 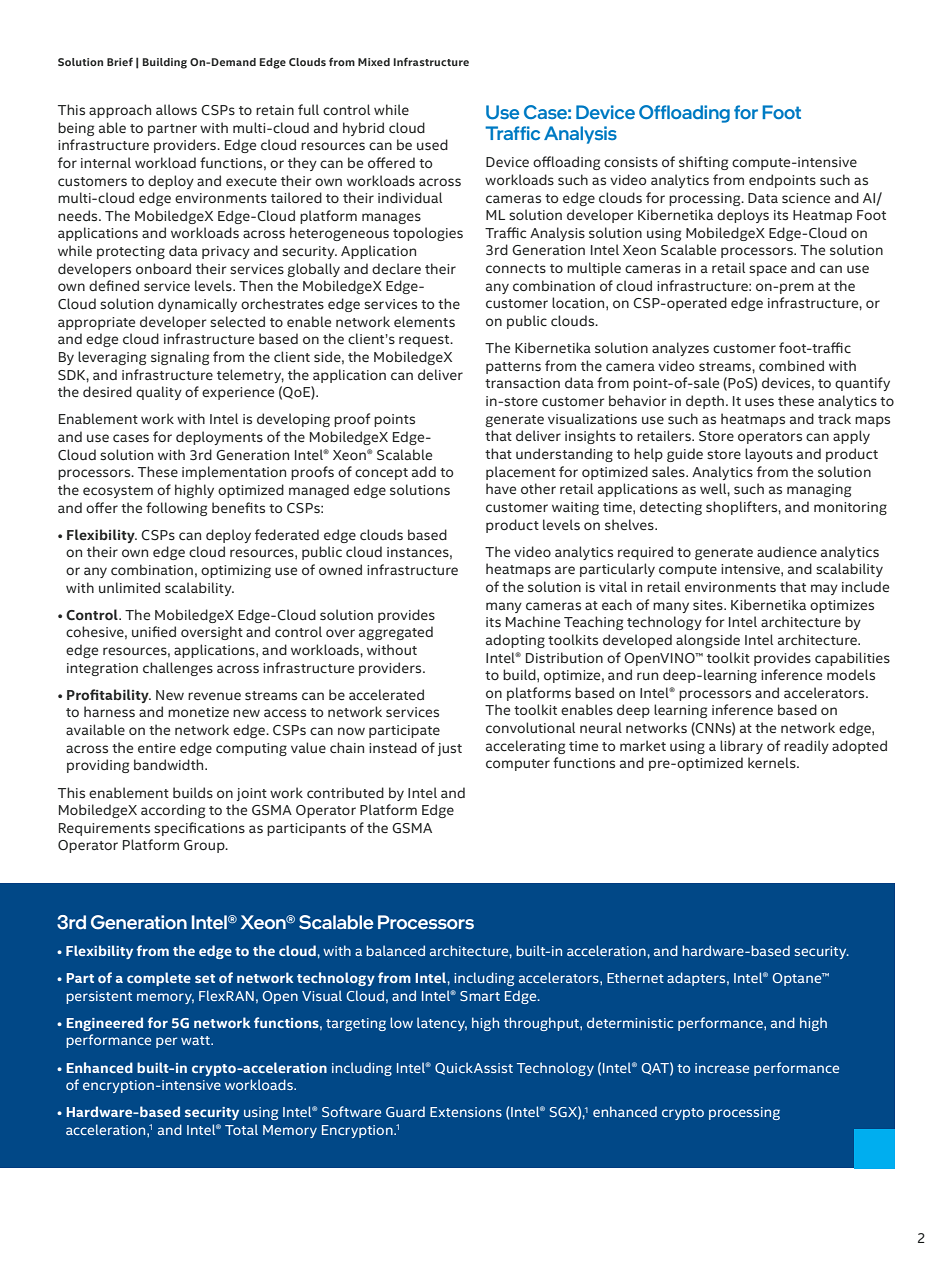 What do you see at coordinates (129, 587) in the page?
I see `unlimited` at bounding box center [129, 587].
